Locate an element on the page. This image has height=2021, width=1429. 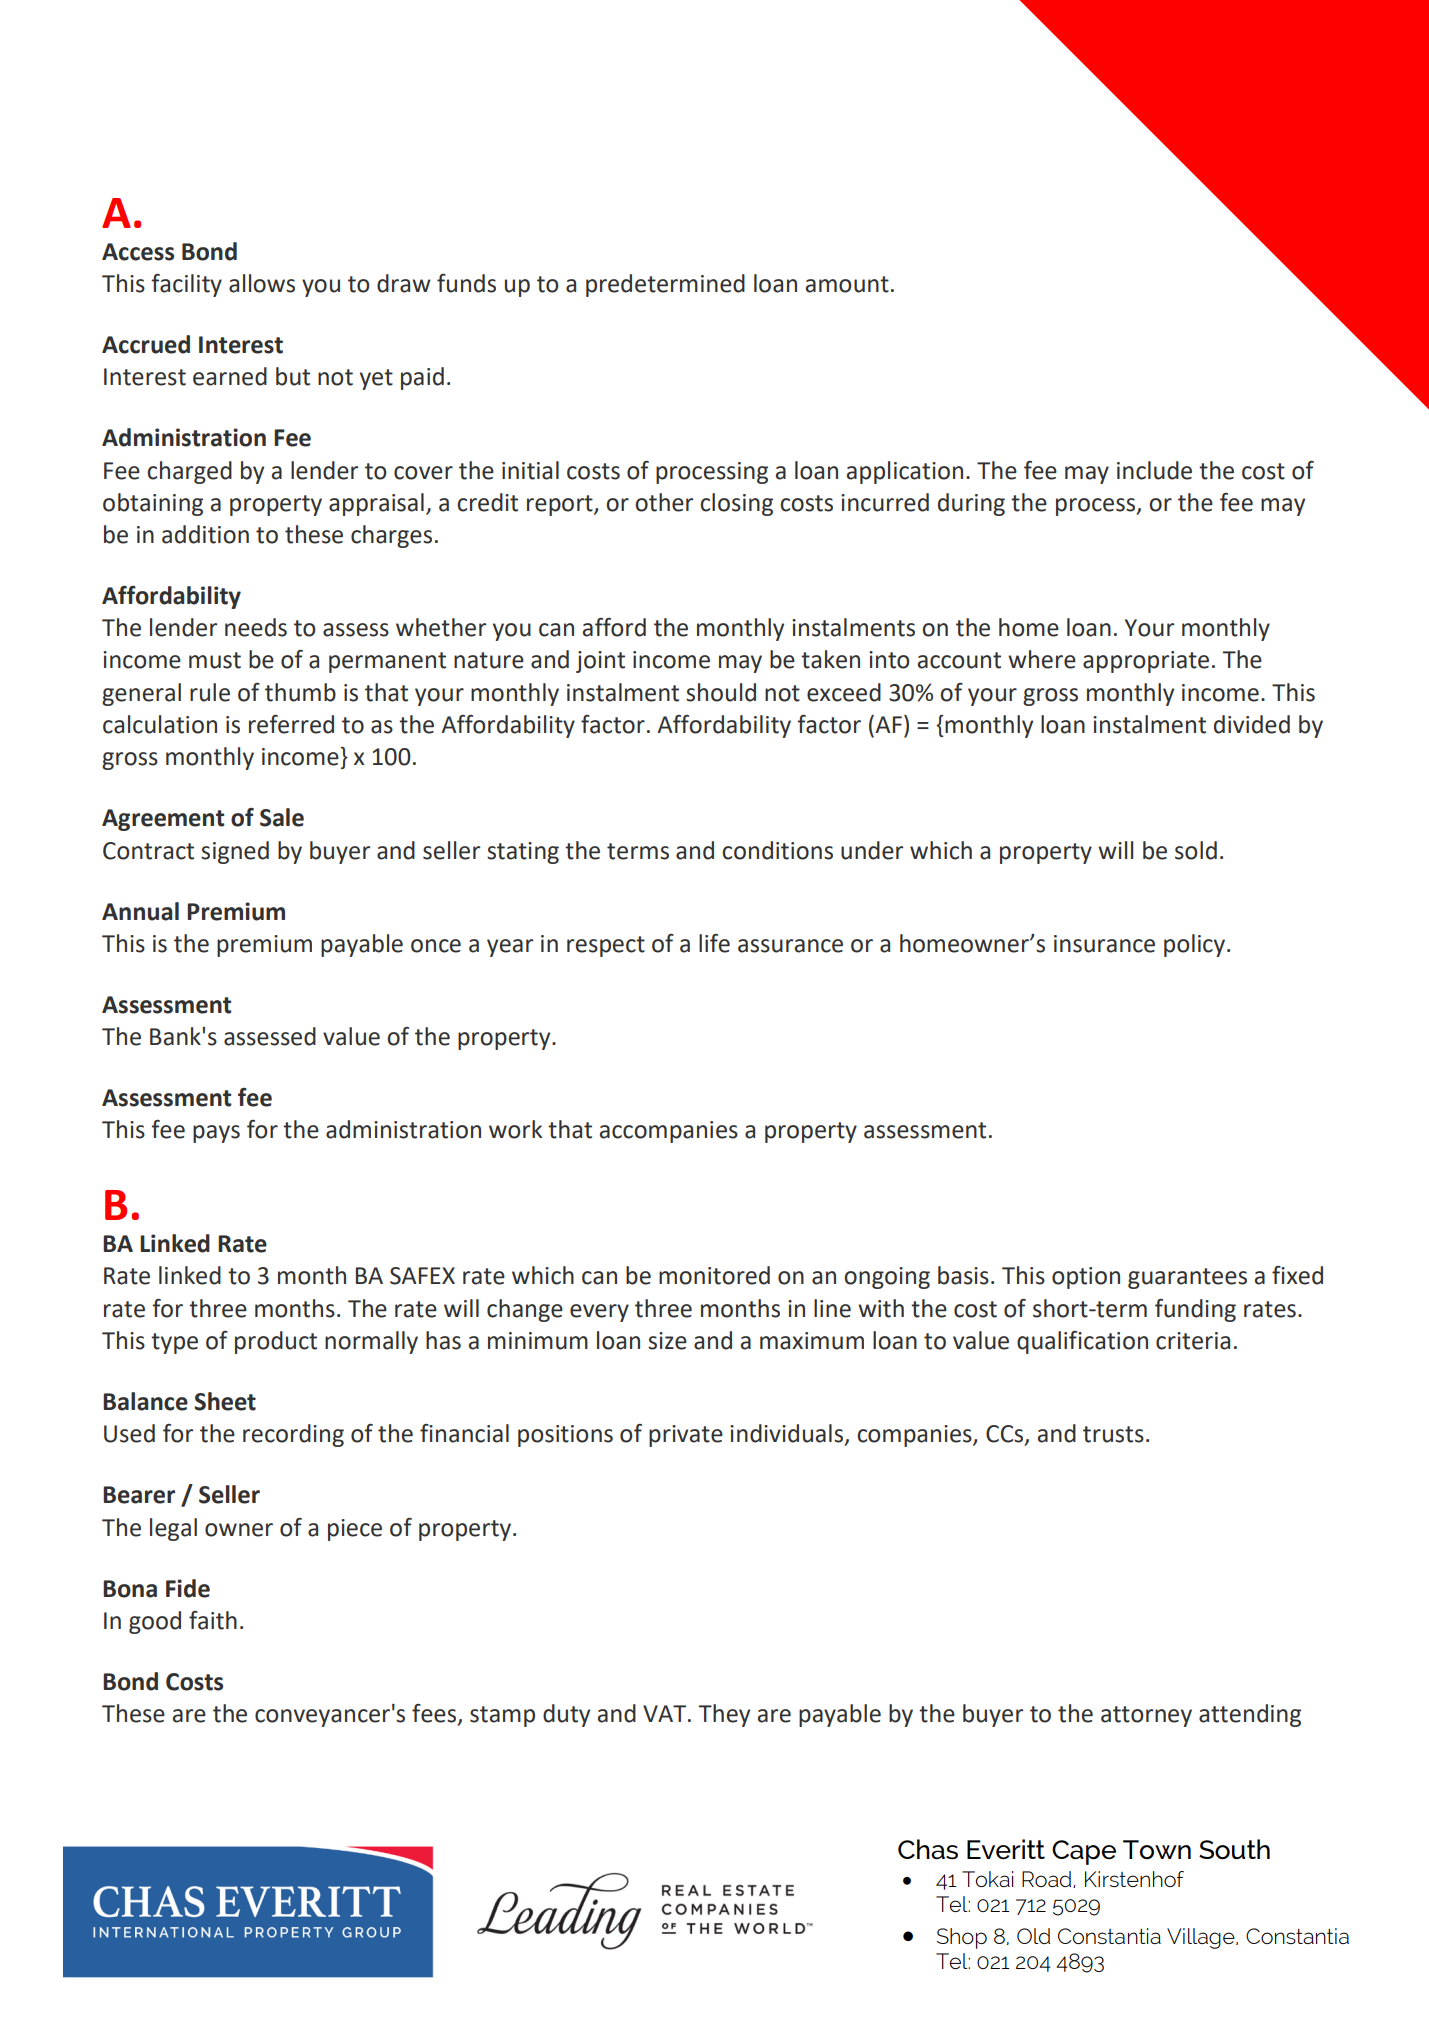
fees is located at coordinates (435, 1714).
